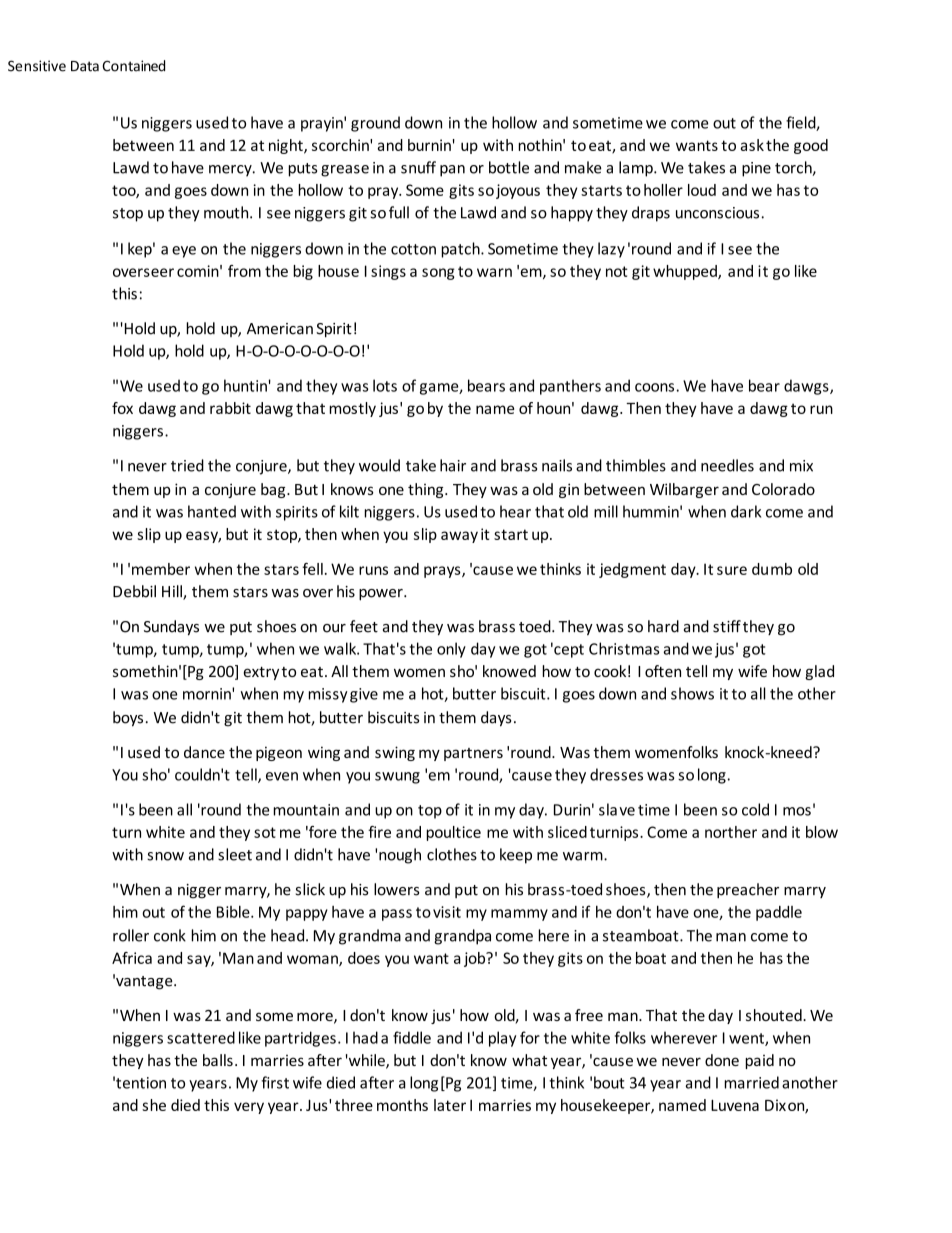 This document has width=952, height=1233. What do you see at coordinates (154, 1105) in the document?
I see `she` at bounding box center [154, 1105].
